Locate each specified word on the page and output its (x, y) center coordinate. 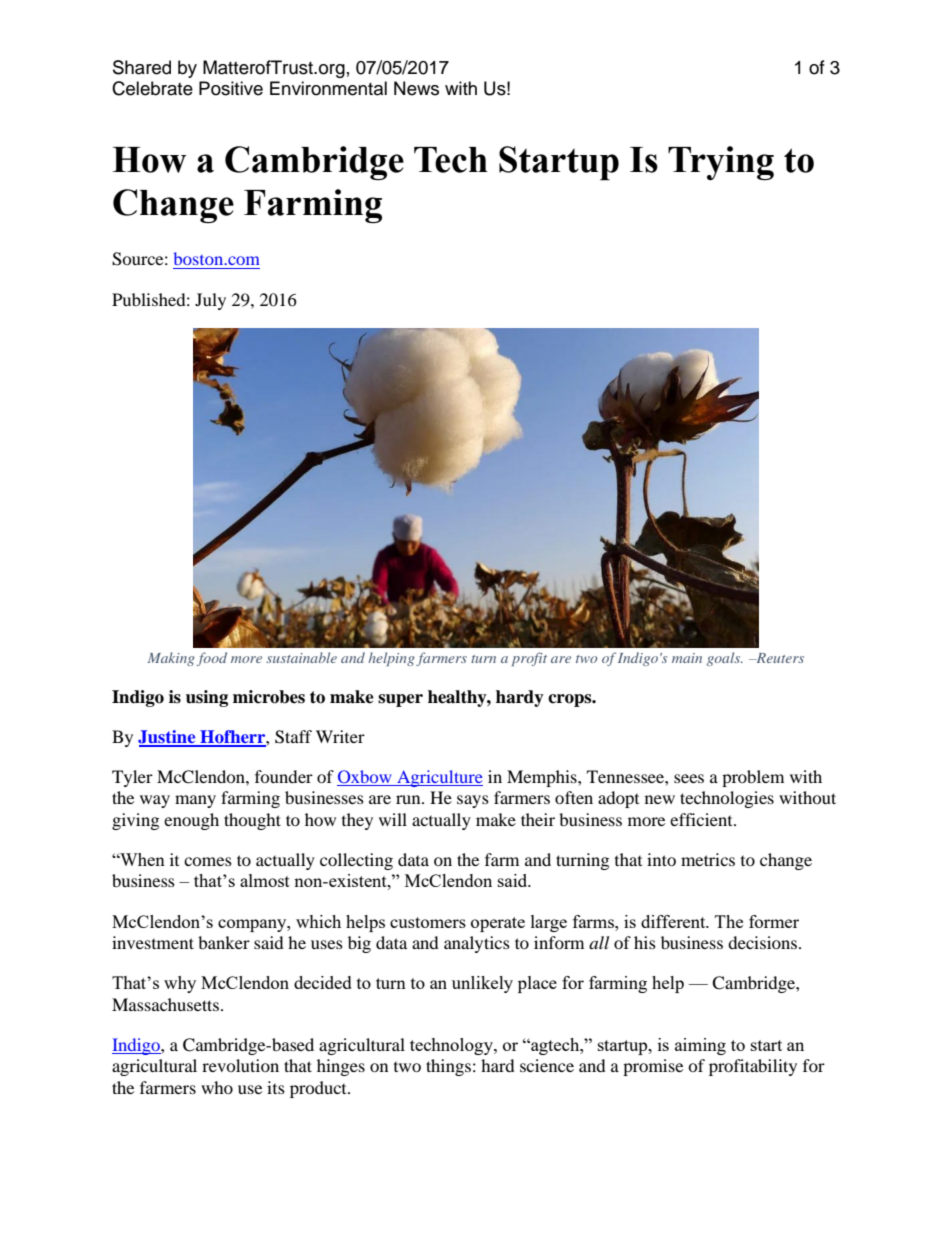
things (448, 1067)
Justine (168, 738)
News (416, 88)
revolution (240, 1065)
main (687, 658)
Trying (721, 163)
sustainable (301, 657)
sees (689, 778)
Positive (231, 88)
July (210, 301)
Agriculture (439, 778)
